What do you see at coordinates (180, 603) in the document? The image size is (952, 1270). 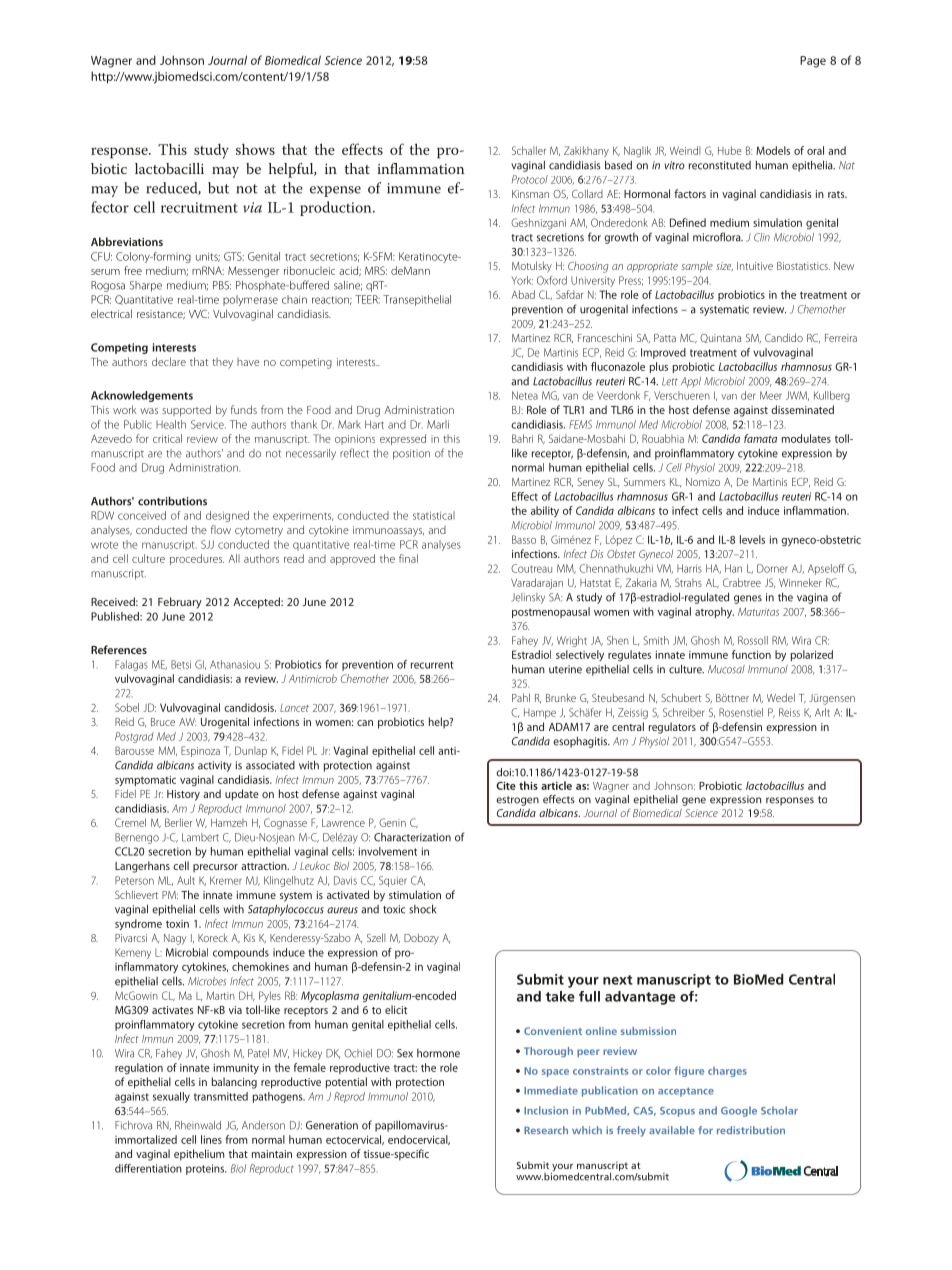 I see `February` at bounding box center [180, 603].
